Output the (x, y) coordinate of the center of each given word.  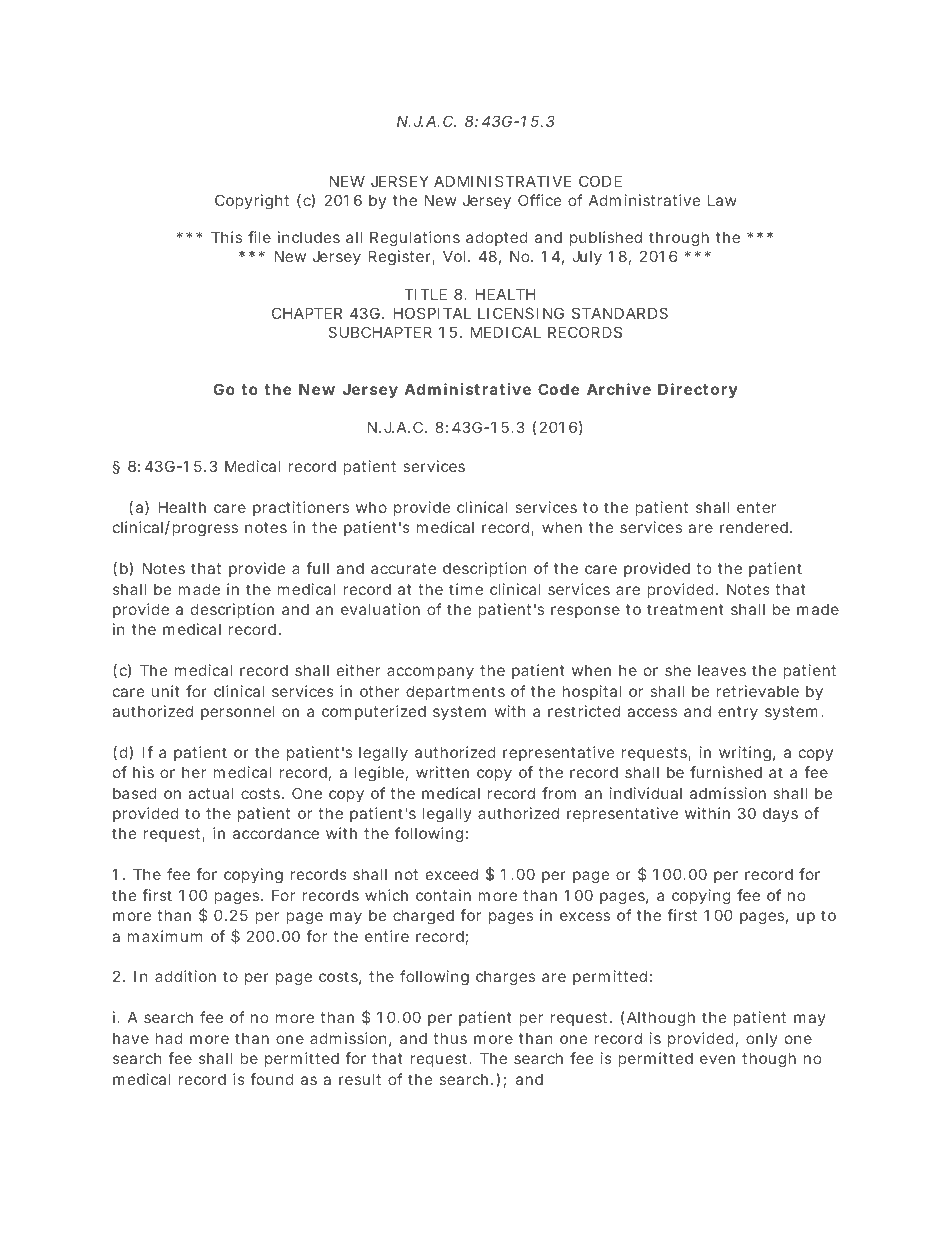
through (679, 239)
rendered (754, 527)
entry (738, 713)
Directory (698, 390)
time (466, 589)
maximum (164, 936)
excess (585, 916)
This (226, 237)
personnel (238, 712)
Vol (454, 256)
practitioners (301, 508)
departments (455, 692)
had (169, 1038)
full (317, 568)
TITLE (425, 294)
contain (443, 895)
